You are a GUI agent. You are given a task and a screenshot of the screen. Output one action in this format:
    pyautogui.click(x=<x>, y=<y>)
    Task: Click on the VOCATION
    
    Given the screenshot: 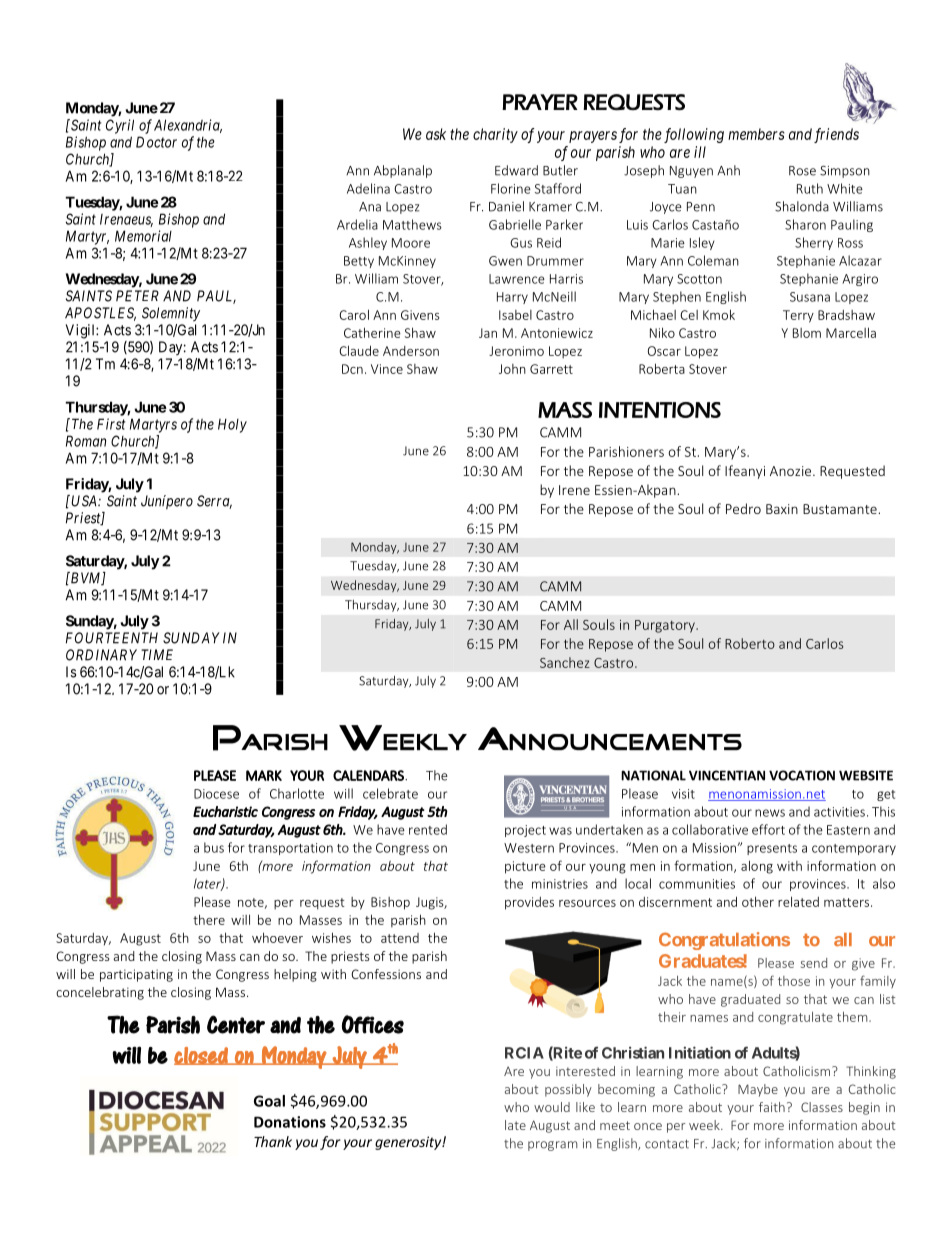 What is the action you would take?
    pyautogui.click(x=802, y=775)
